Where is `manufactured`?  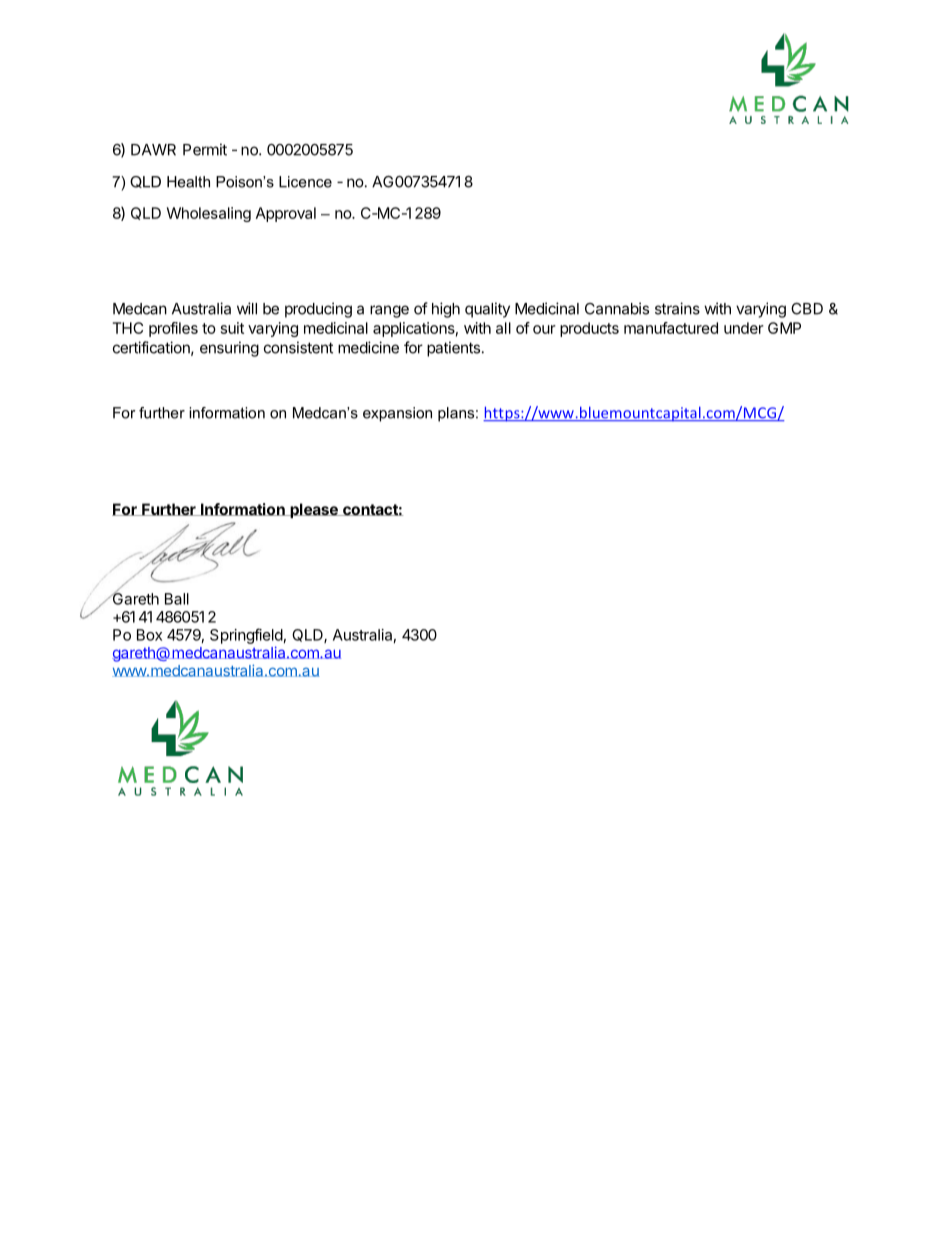 manufactured is located at coordinates (671, 328).
